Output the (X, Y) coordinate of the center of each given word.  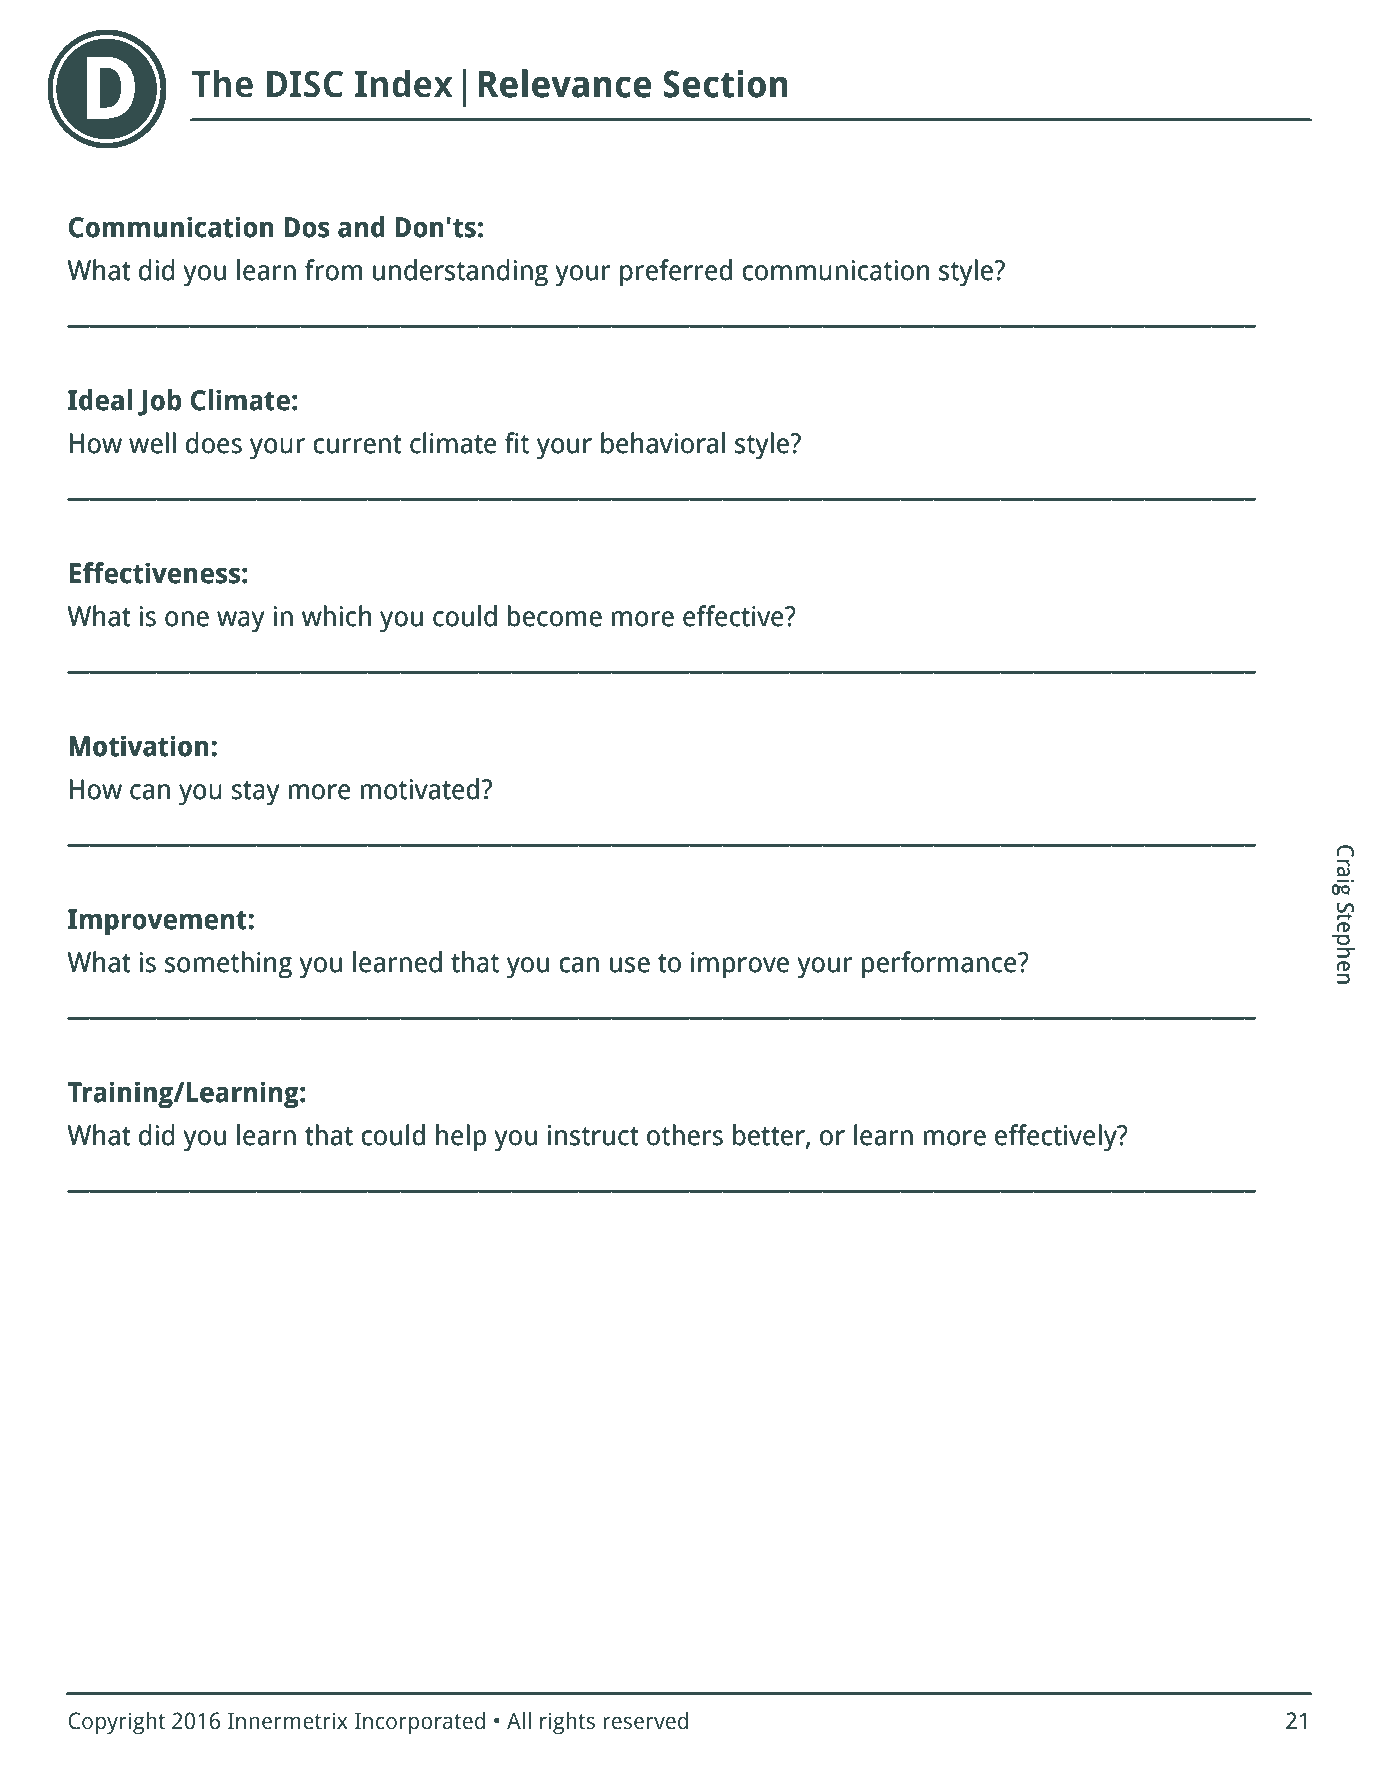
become (555, 616)
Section (725, 84)
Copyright (117, 1723)
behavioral (663, 443)
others (685, 1135)
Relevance (565, 83)
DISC (305, 84)
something (228, 965)
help (461, 1138)
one (187, 619)
